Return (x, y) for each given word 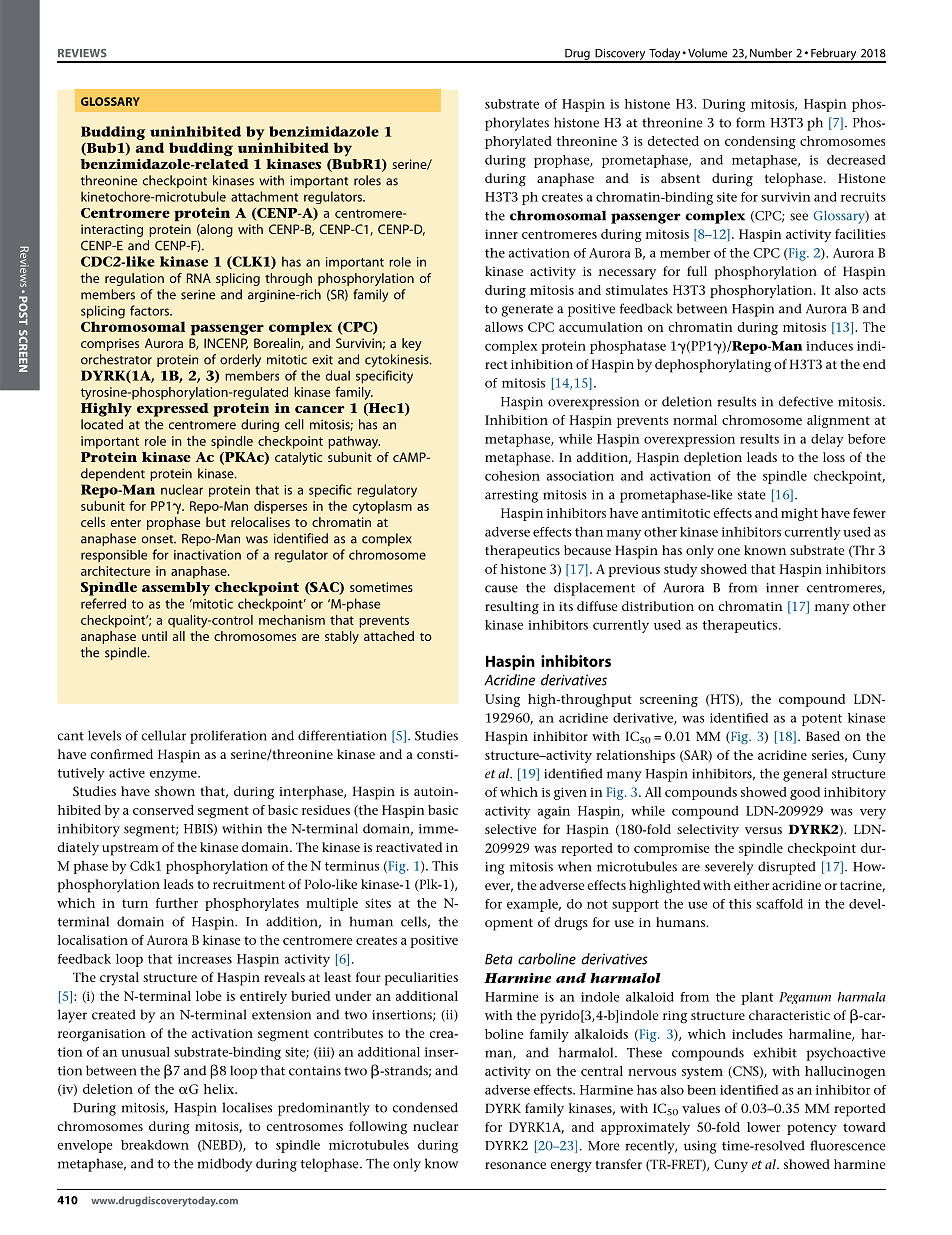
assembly (176, 589)
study (680, 570)
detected (673, 141)
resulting (512, 608)
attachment (264, 196)
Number (771, 53)
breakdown (155, 1145)
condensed (425, 1107)
